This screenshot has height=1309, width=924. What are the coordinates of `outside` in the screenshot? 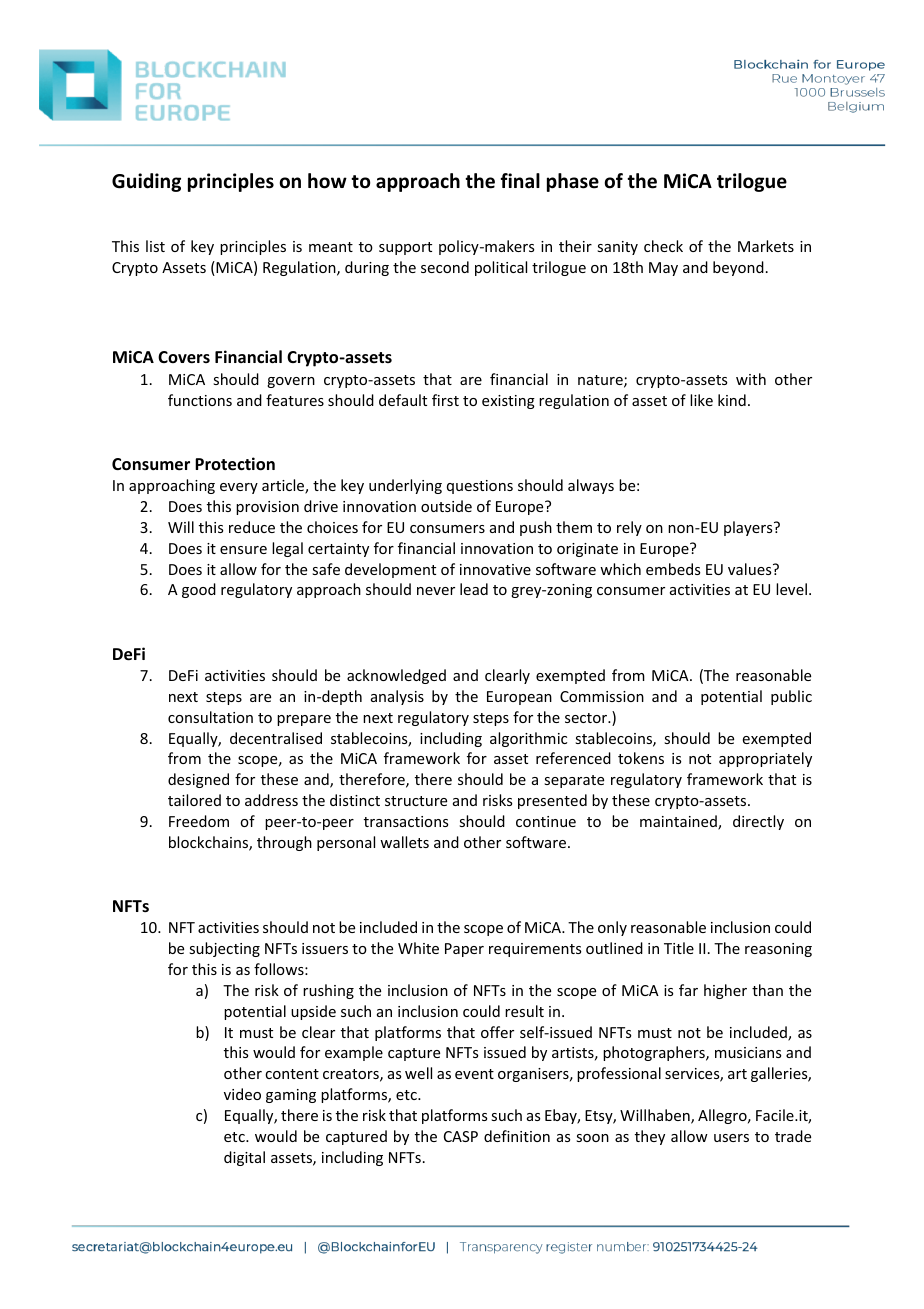 It's located at (446, 506).
